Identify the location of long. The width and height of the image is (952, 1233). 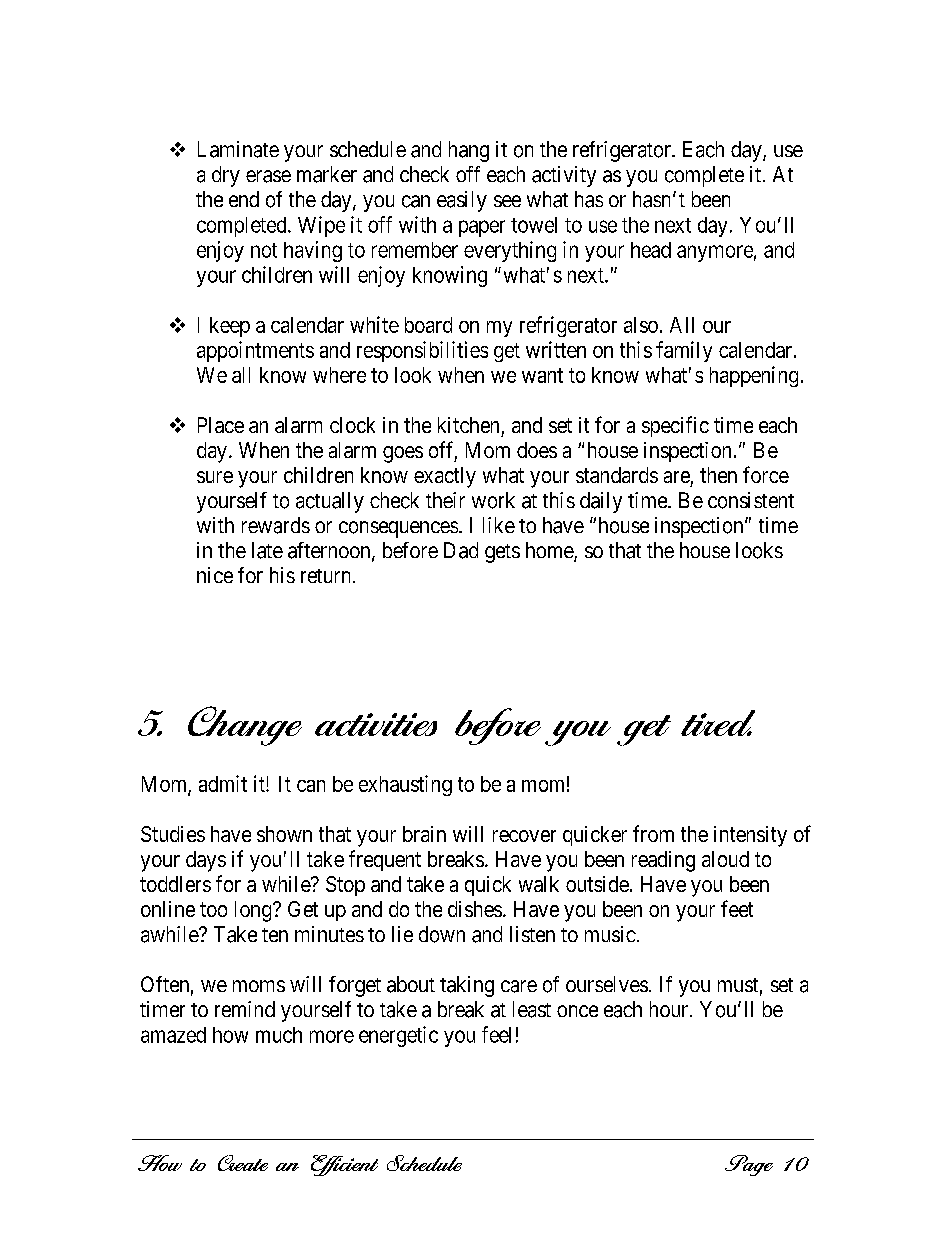
(254, 911).
